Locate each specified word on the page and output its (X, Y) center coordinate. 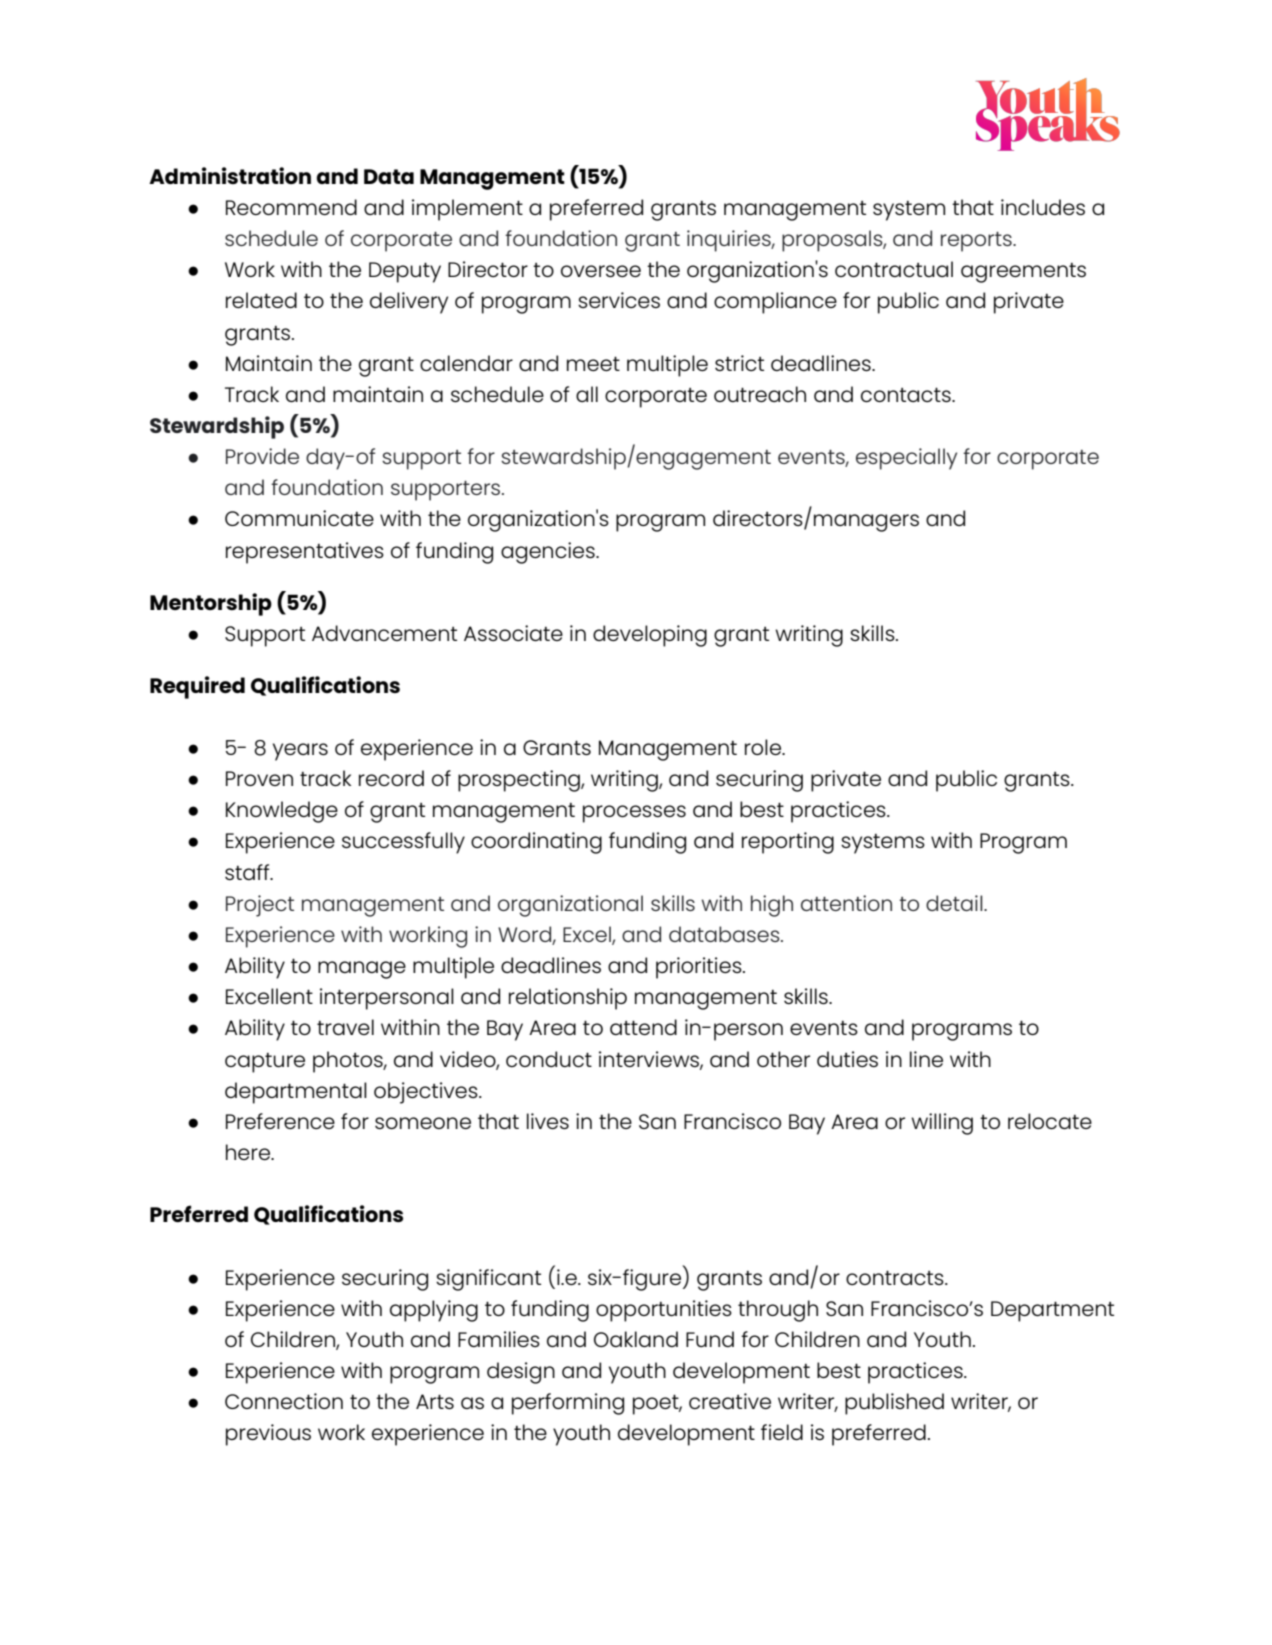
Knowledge (282, 812)
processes (634, 814)
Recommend (291, 207)
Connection (284, 1401)
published (894, 1404)
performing (568, 1404)
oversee (601, 271)
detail (955, 903)
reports (977, 242)
